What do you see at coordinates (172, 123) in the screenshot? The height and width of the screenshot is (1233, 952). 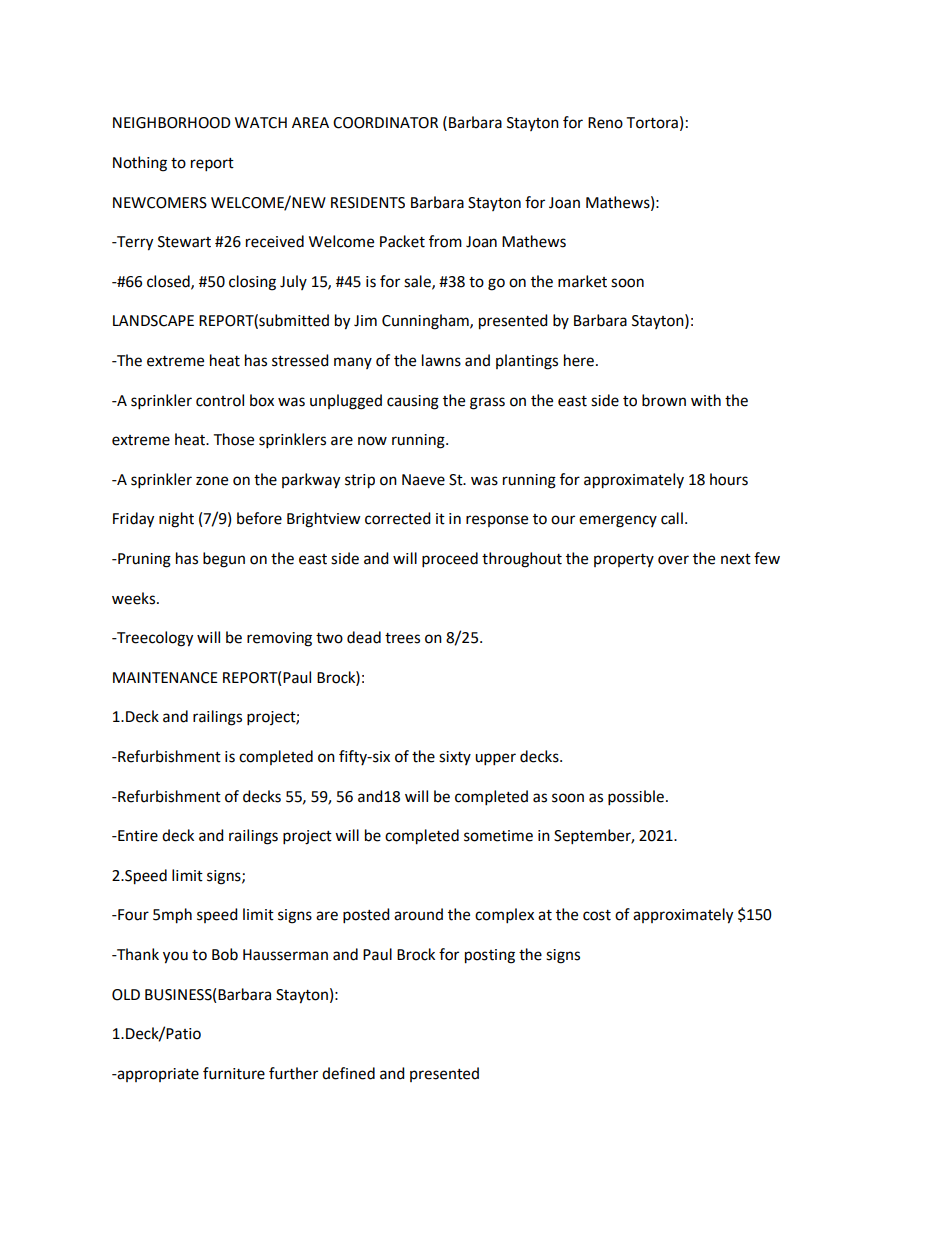 I see `NEIGHBORHOOD` at bounding box center [172, 123].
